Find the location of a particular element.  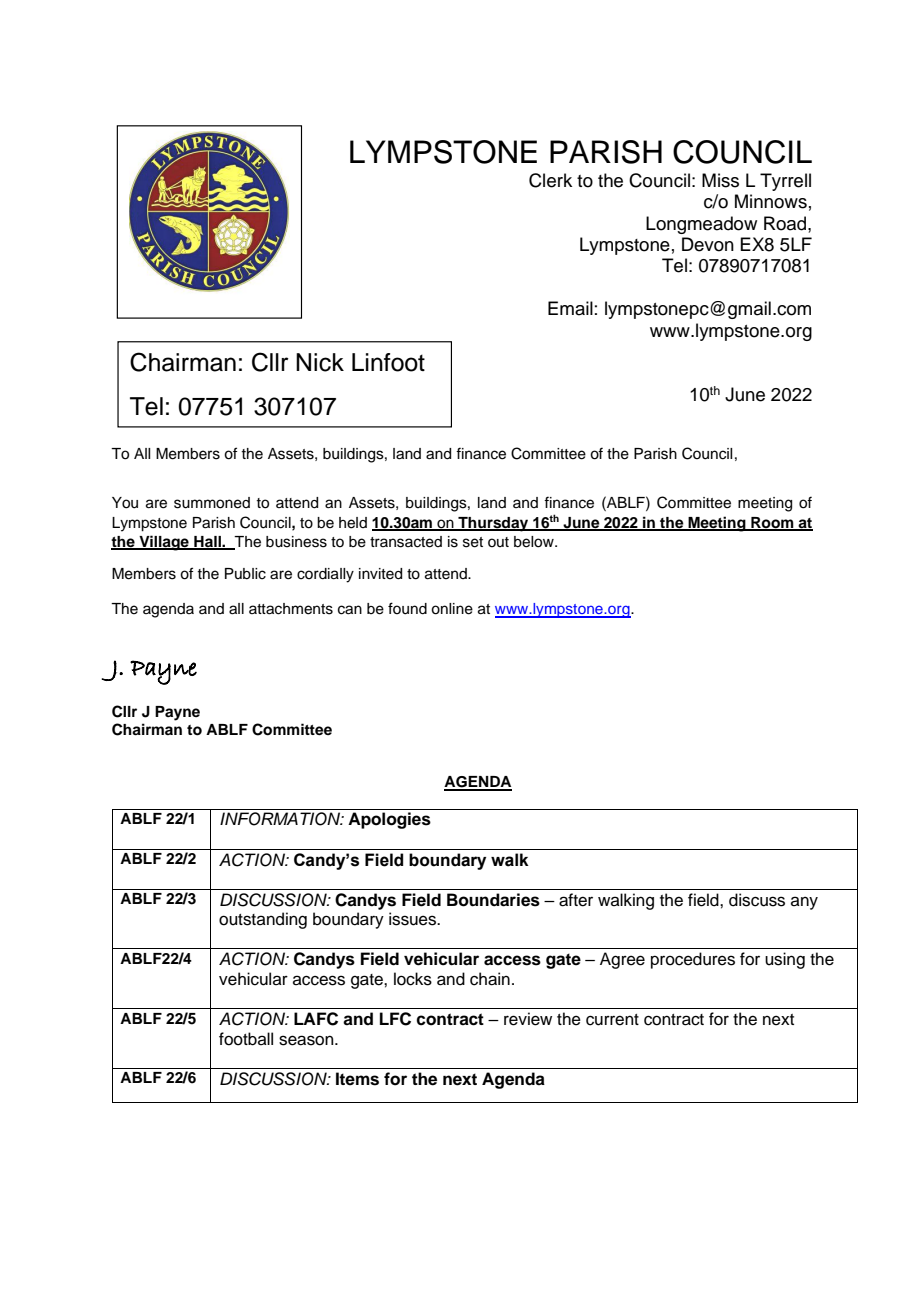

Nick is located at coordinates (320, 362).
